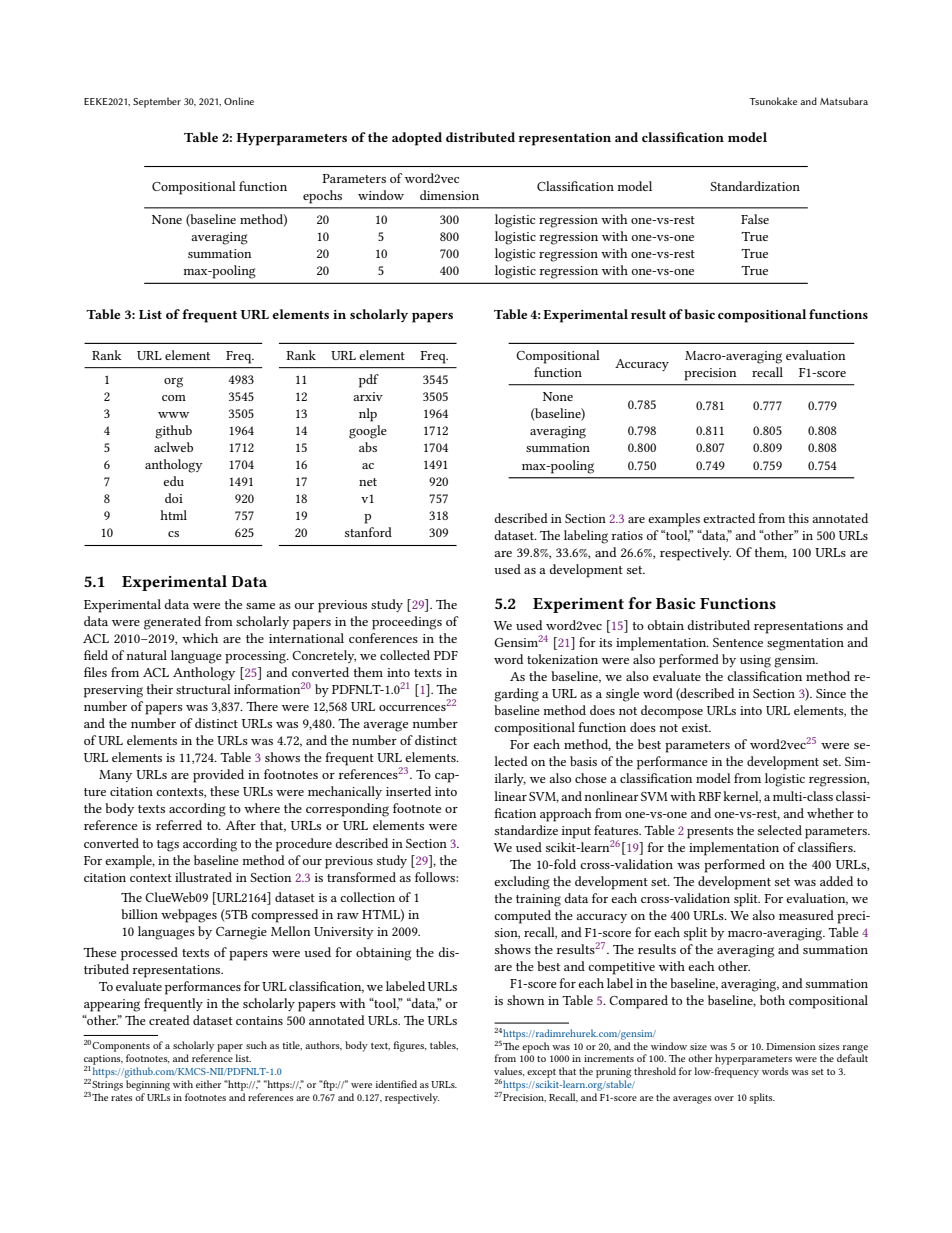 This document has height=1233, width=952. What do you see at coordinates (724, 1098) in the document?
I see `over` at bounding box center [724, 1098].
